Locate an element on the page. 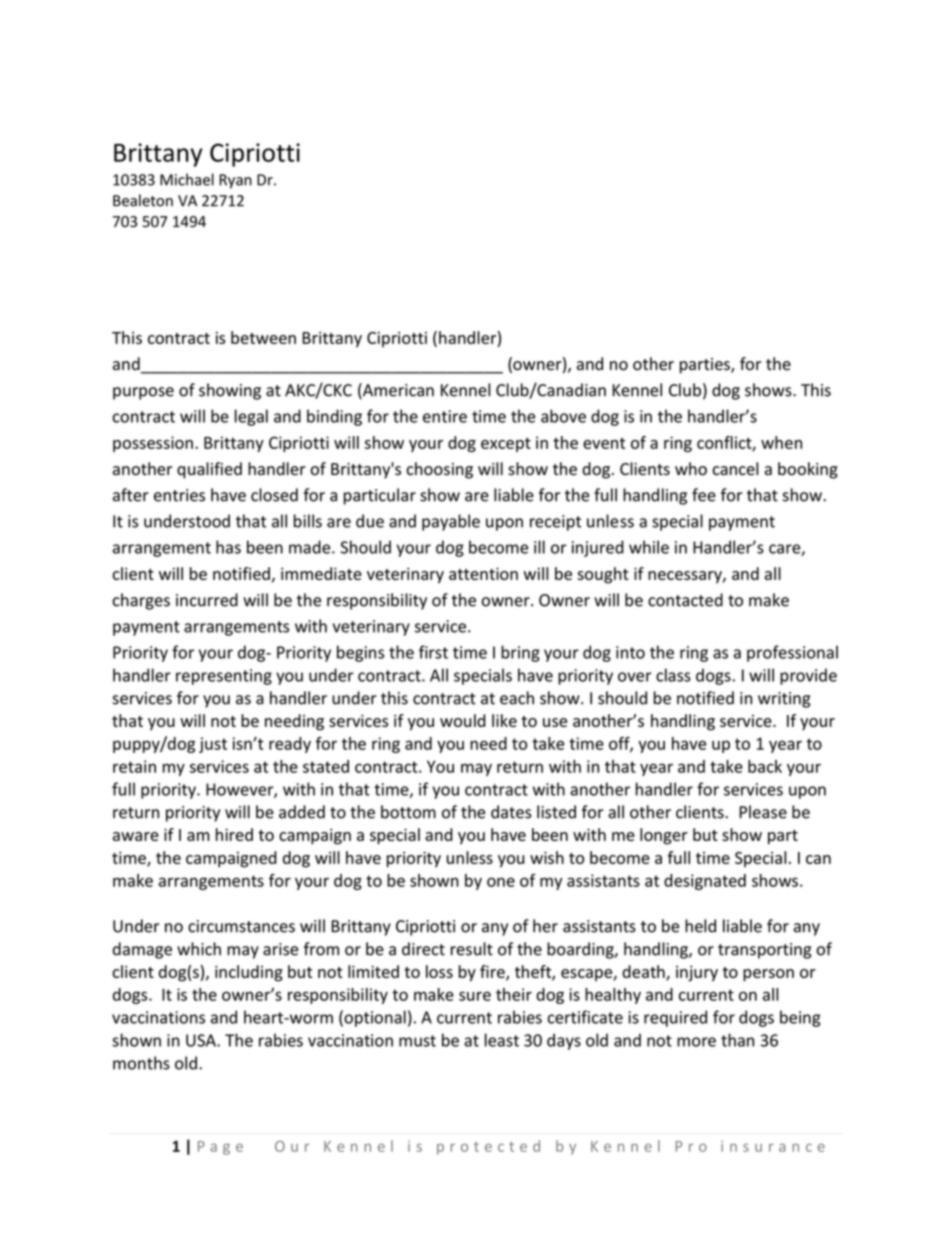 Image resolution: width=952 pixels, height=1233 pixels. legal is located at coordinates (251, 417).
